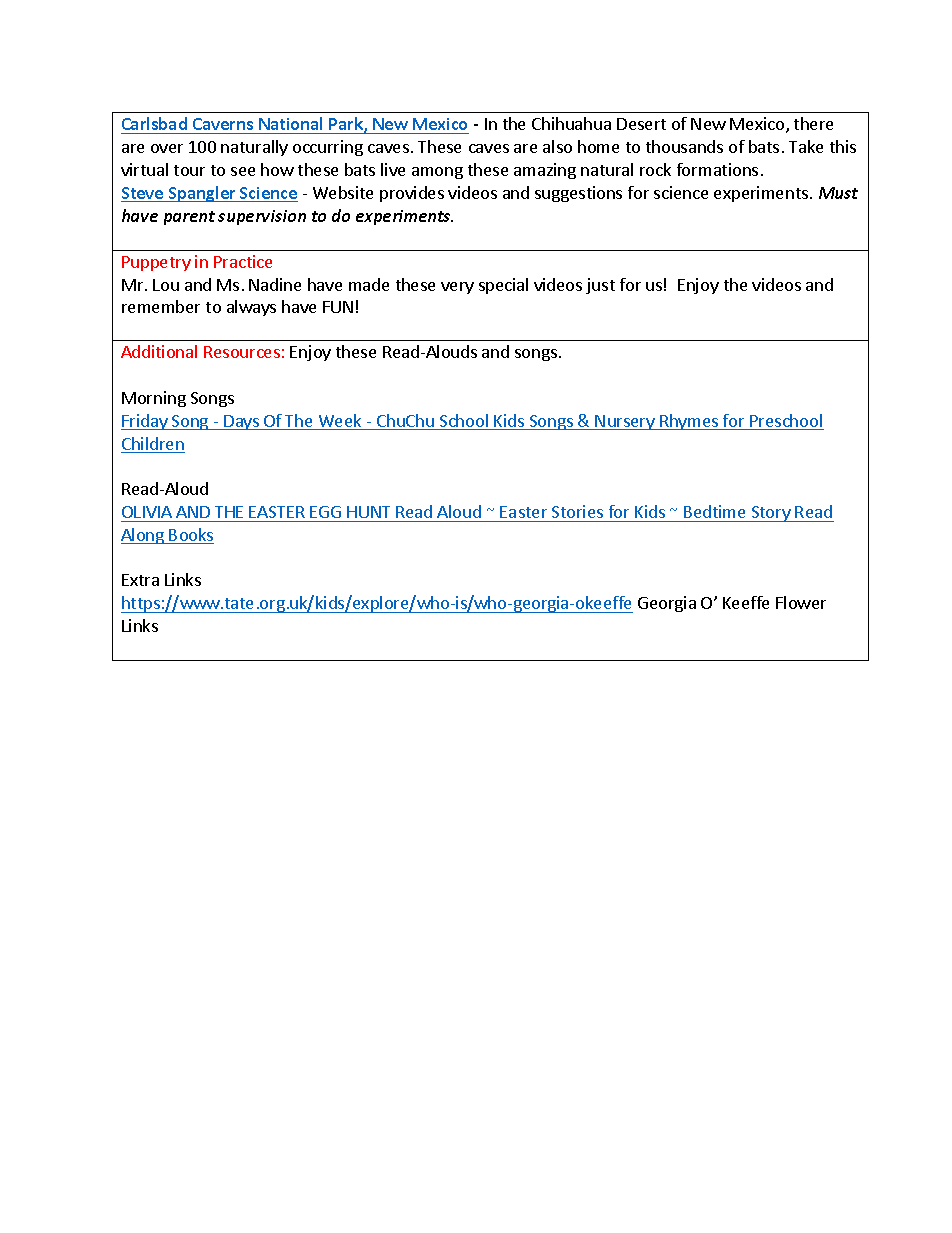 The width and height of the screenshot is (952, 1233). Describe the element at coordinates (801, 602) in the screenshot. I see `Flower` at that location.
